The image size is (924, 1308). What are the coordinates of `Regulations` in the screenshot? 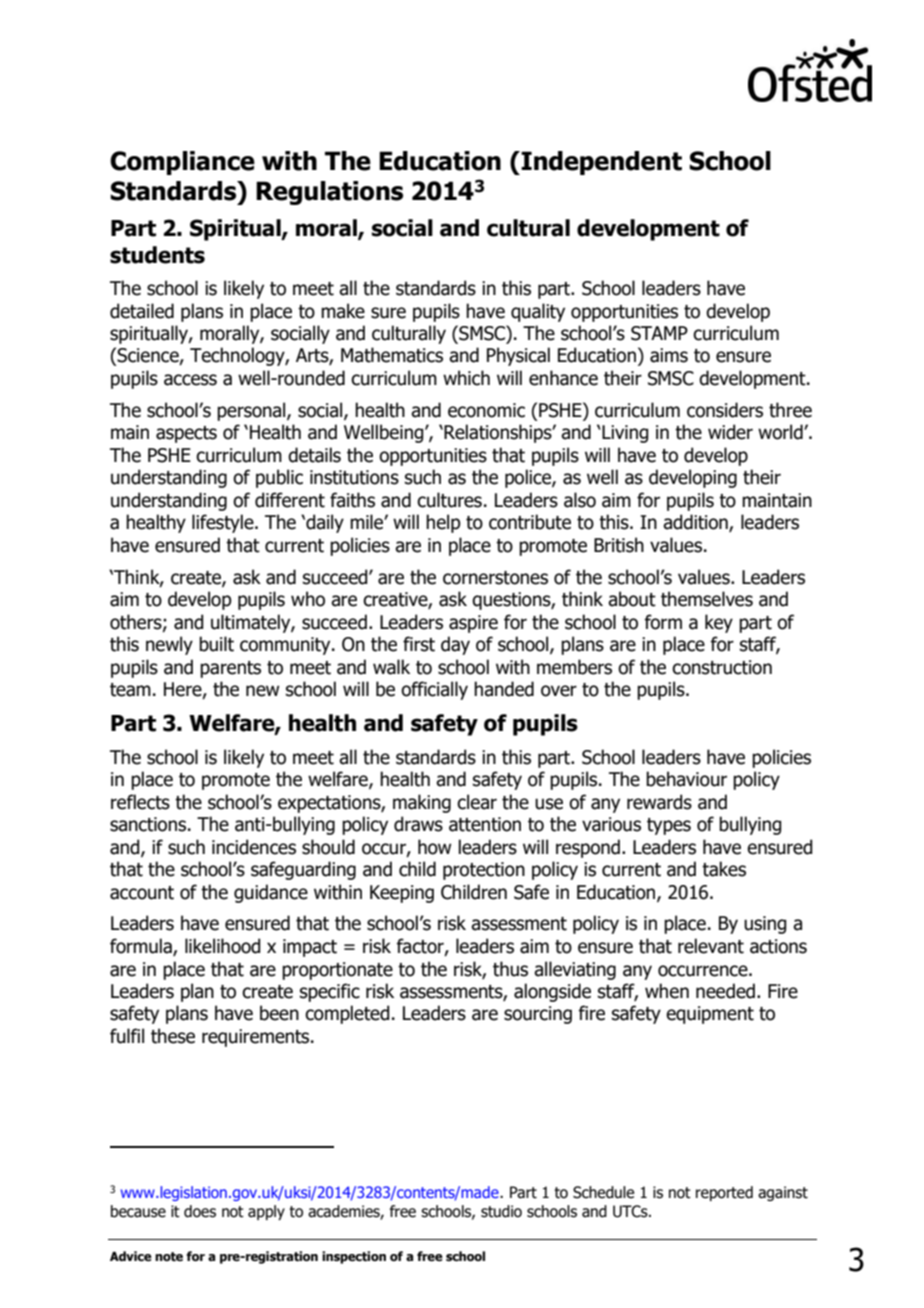 It's located at (329, 193).
